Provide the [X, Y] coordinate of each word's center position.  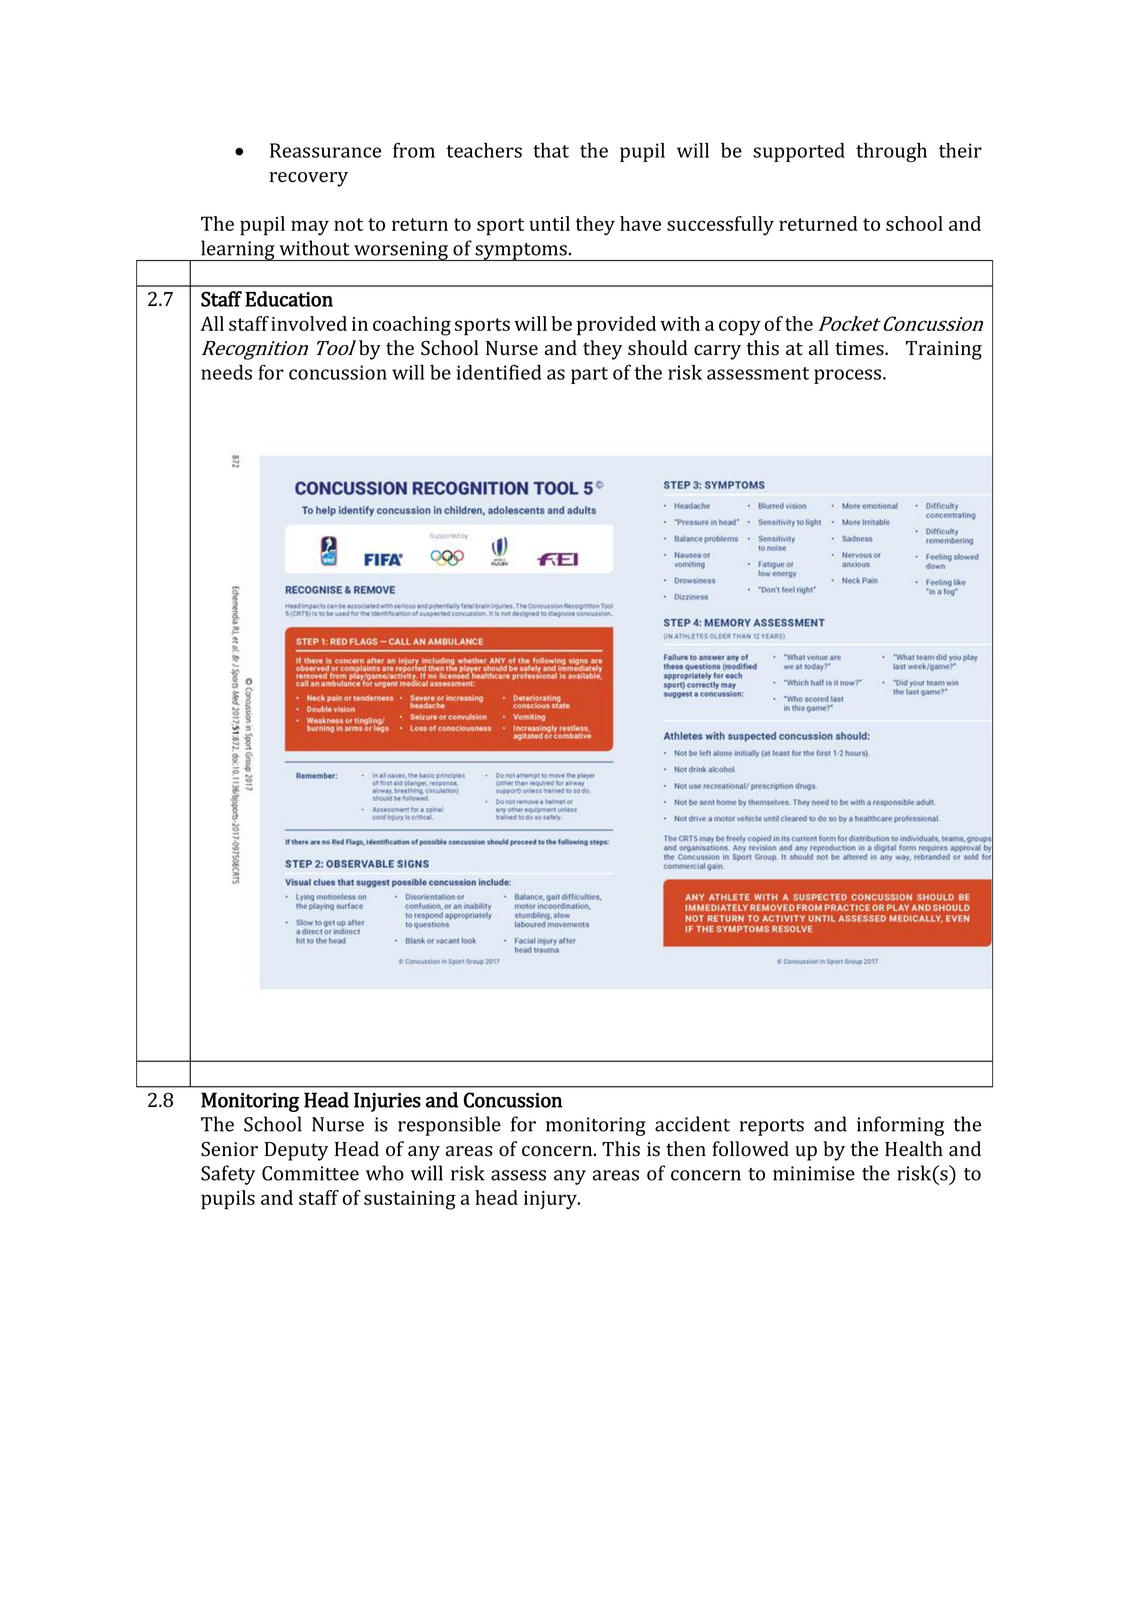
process [849, 376]
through [891, 152]
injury [551, 1200]
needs [226, 372]
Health [914, 1148]
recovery [308, 179]
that [551, 150]
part [589, 375]
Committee [310, 1173]
